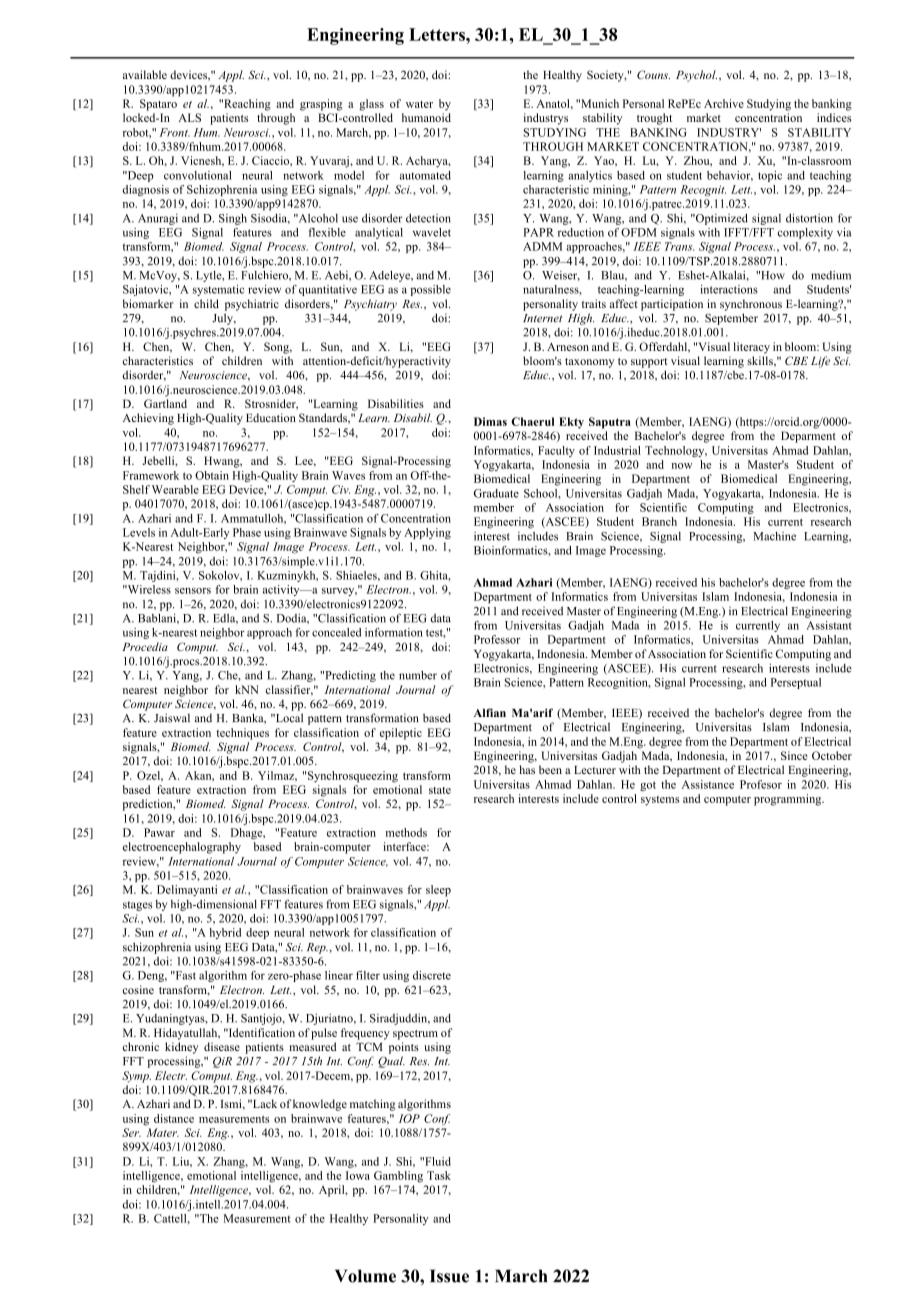 Image resolution: width=924 pixels, height=1308 pixels. I want to click on Jaiswal, so click(172, 718).
